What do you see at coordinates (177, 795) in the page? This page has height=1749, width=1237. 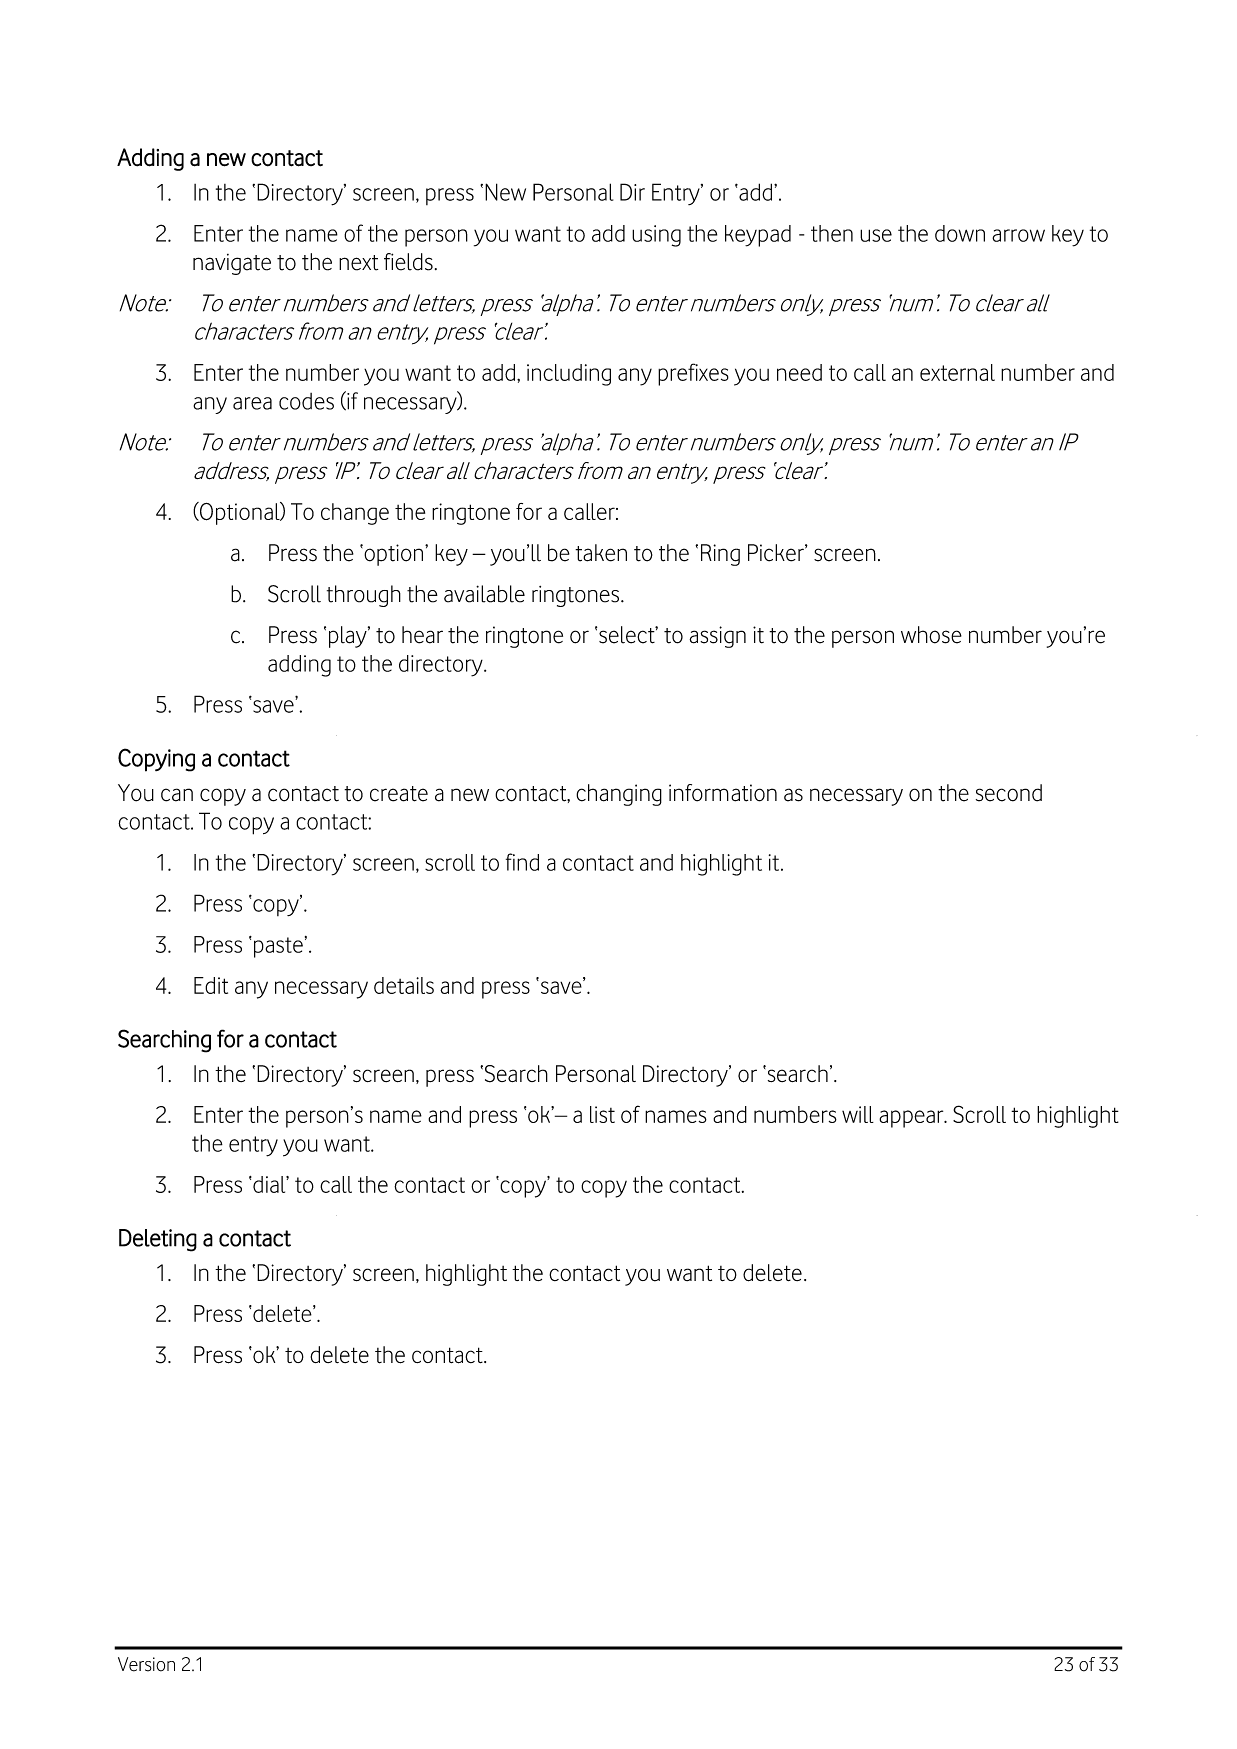 I see `can` at bounding box center [177, 795].
